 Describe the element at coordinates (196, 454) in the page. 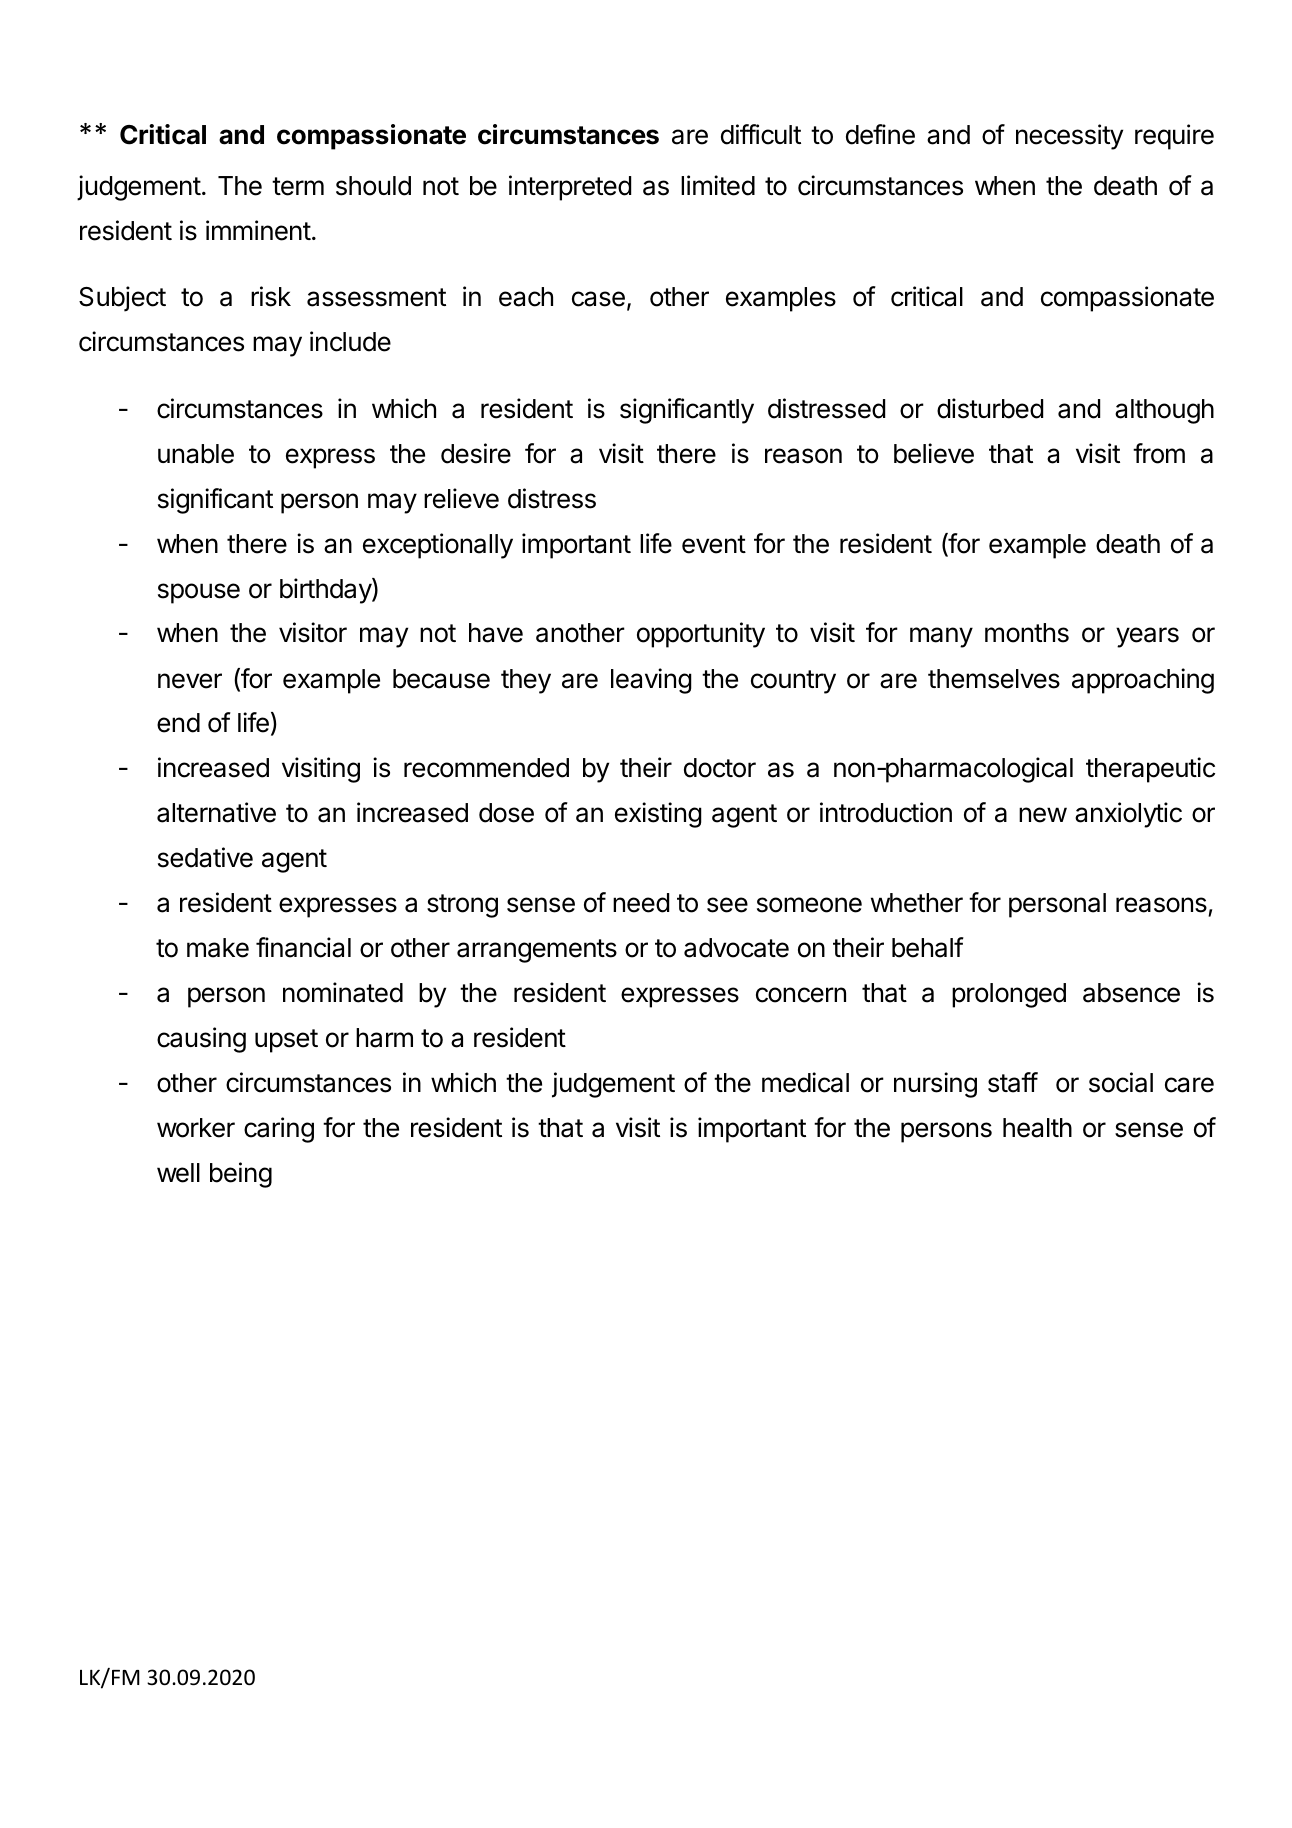

I see `unable` at that location.
